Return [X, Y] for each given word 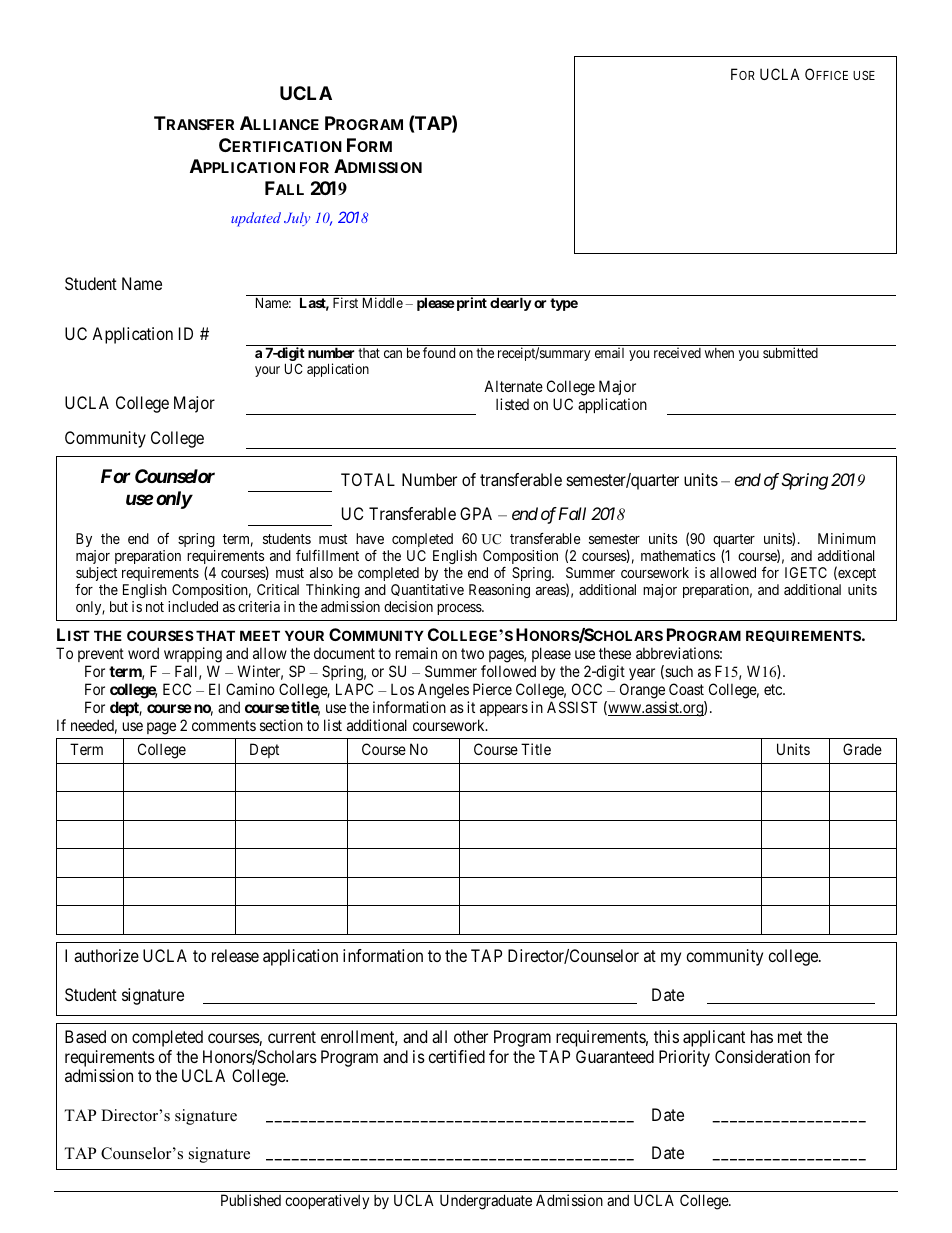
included [193, 606]
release [235, 955]
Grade [862, 749]
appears [504, 710]
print [470, 304]
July [297, 219]
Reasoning [499, 591]
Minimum [847, 538]
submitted [790, 352]
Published [251, 1200]
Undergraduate [486, 1202]
